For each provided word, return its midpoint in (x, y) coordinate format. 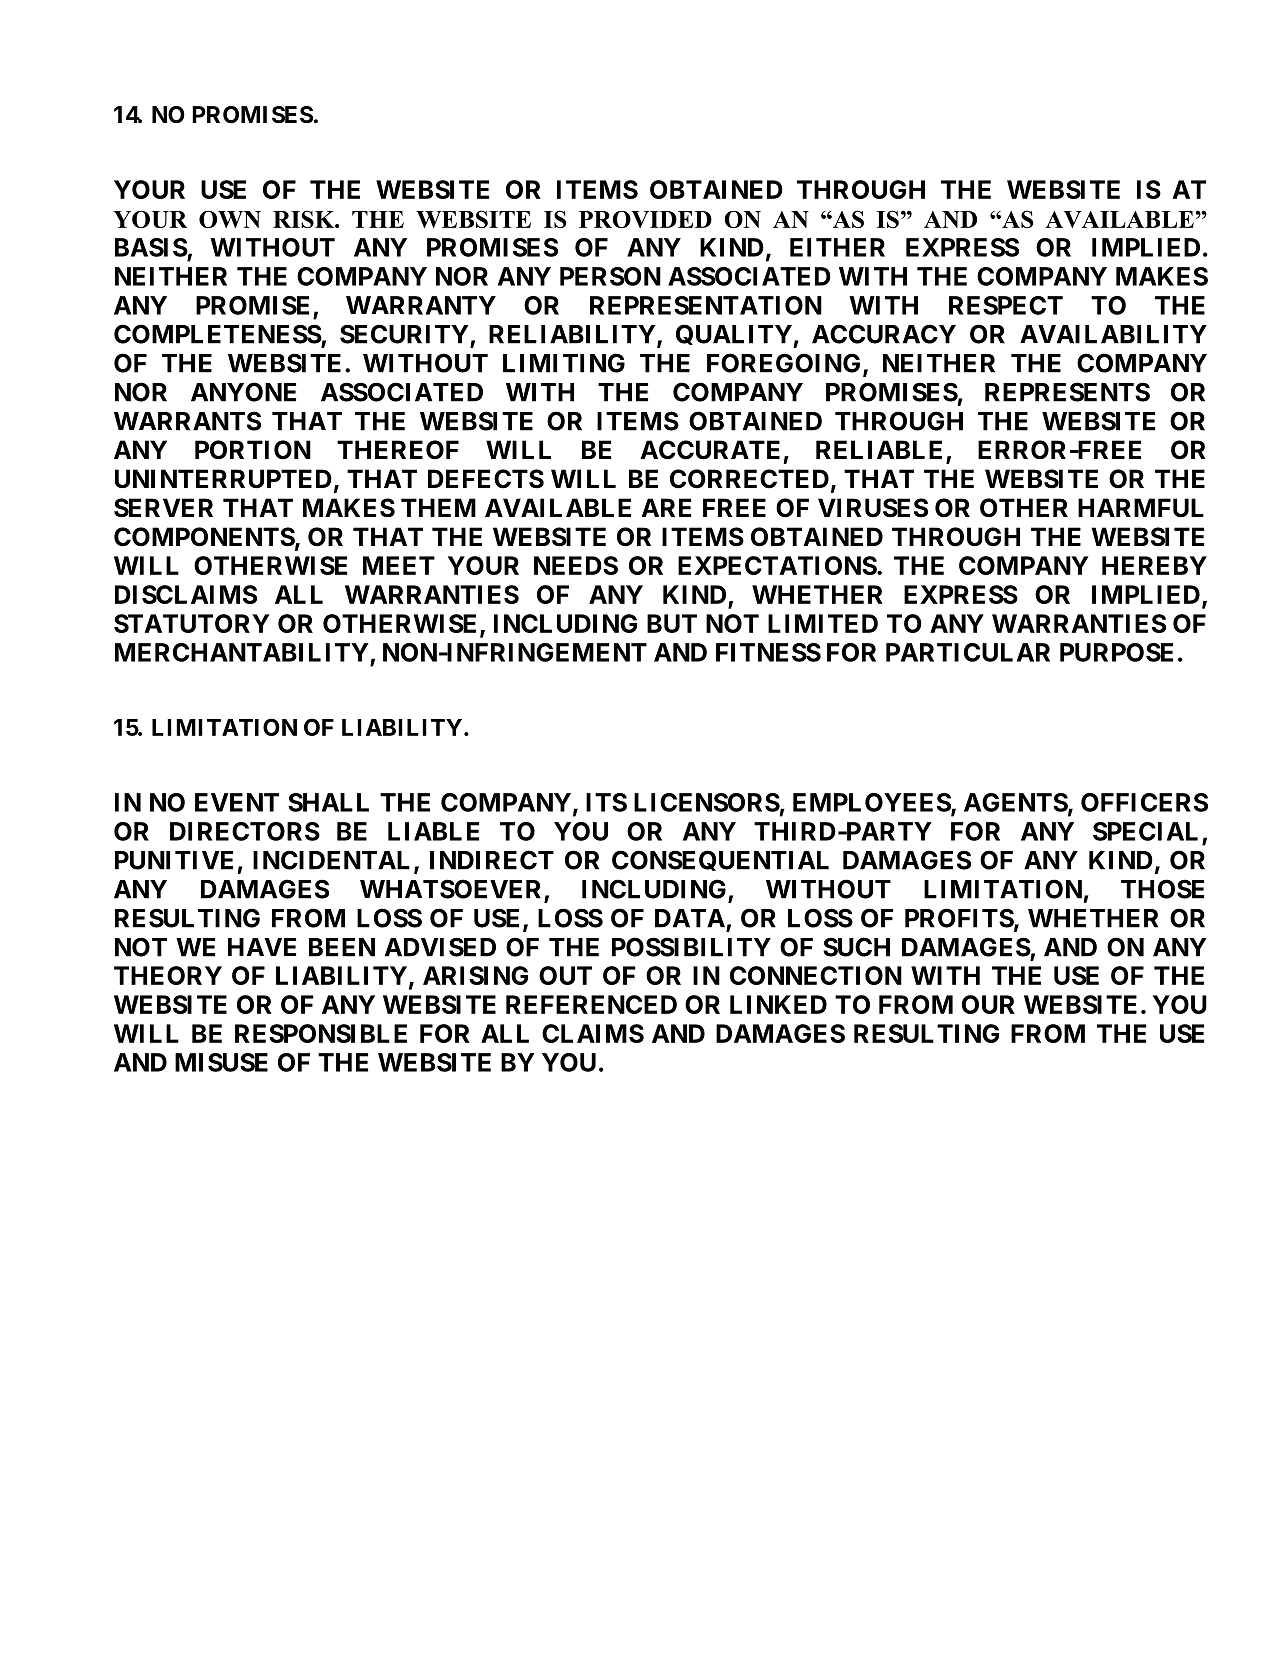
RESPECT (1006, 305)
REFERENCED (591, 1004)
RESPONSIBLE (321, 1033)
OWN (230, 219)
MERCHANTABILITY (243, 654)
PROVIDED (645, 219)
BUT (672, 623)
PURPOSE (1116, 652)
